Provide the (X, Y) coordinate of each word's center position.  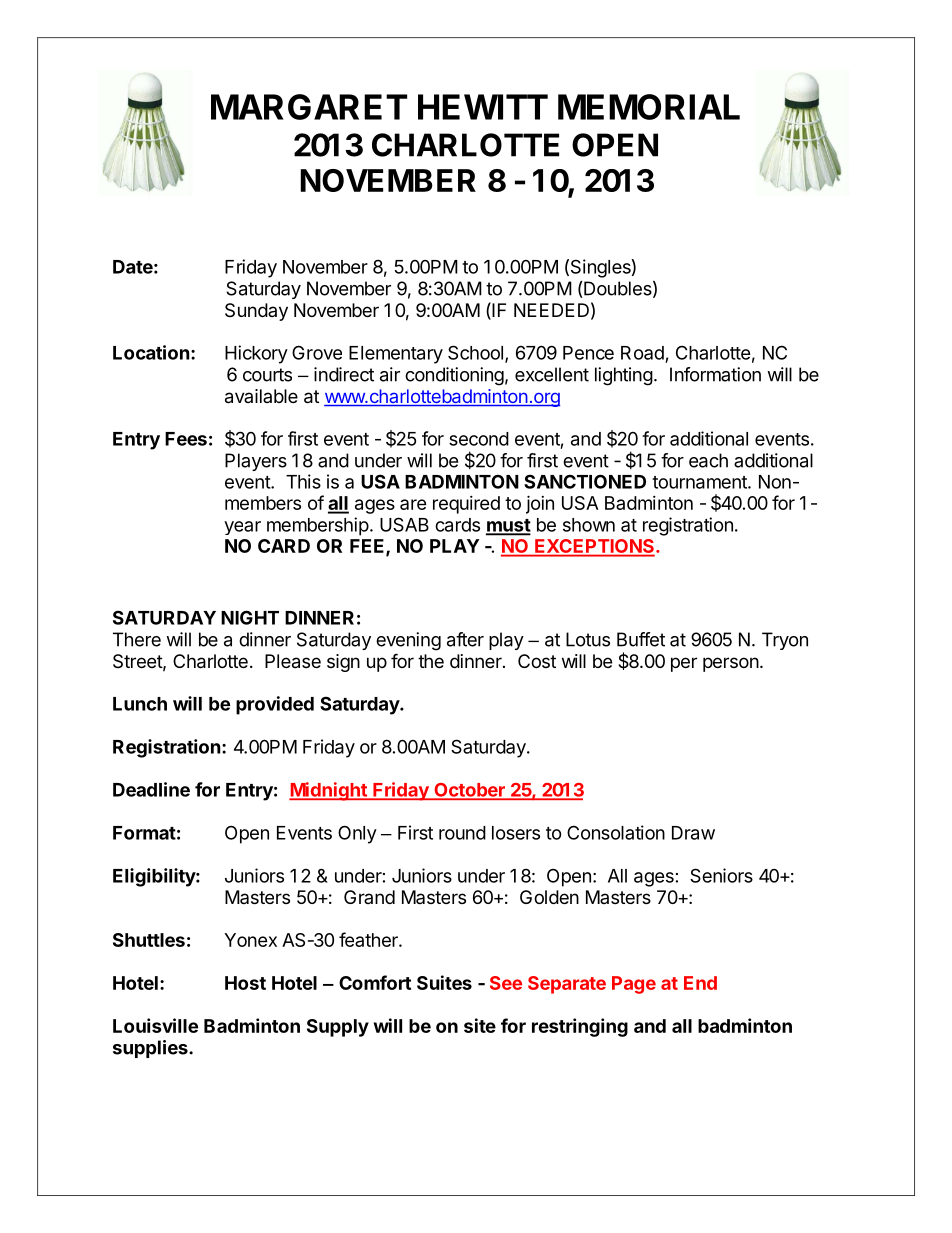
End (700, 983)
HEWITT (483, 107)
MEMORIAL (649, 107)
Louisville (155, 1025)
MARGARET (309, 107)
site (480, 1025)
